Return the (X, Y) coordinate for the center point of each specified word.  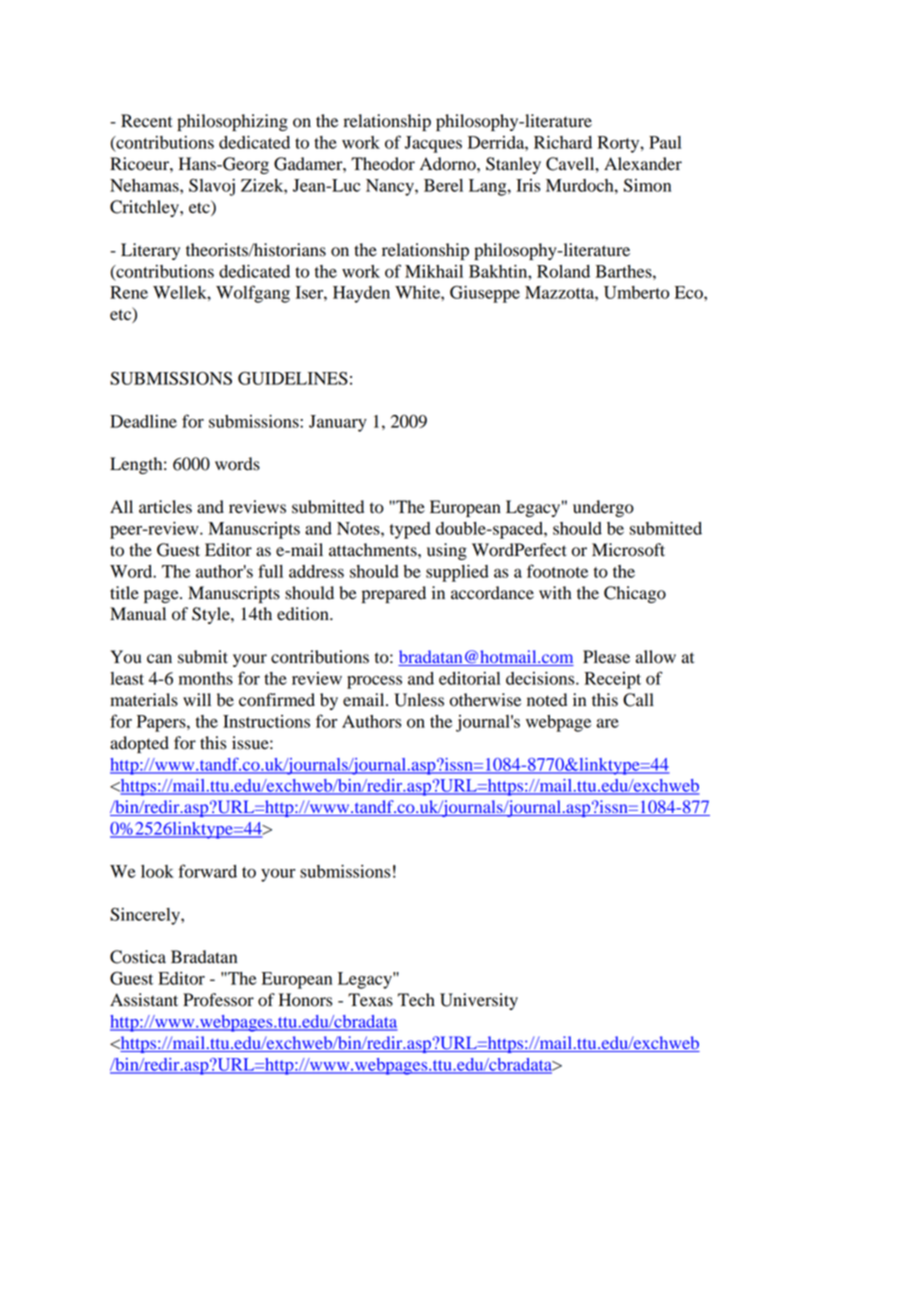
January (338, 423)
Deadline (143, 421)
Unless (419, 700)
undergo (603, 508)
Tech (416, 1000)
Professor (218, 1000)
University (479, 1001)
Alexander (643, 164)
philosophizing (232, 122)
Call (638, 700)
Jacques (433, 144)
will (197, 699)
